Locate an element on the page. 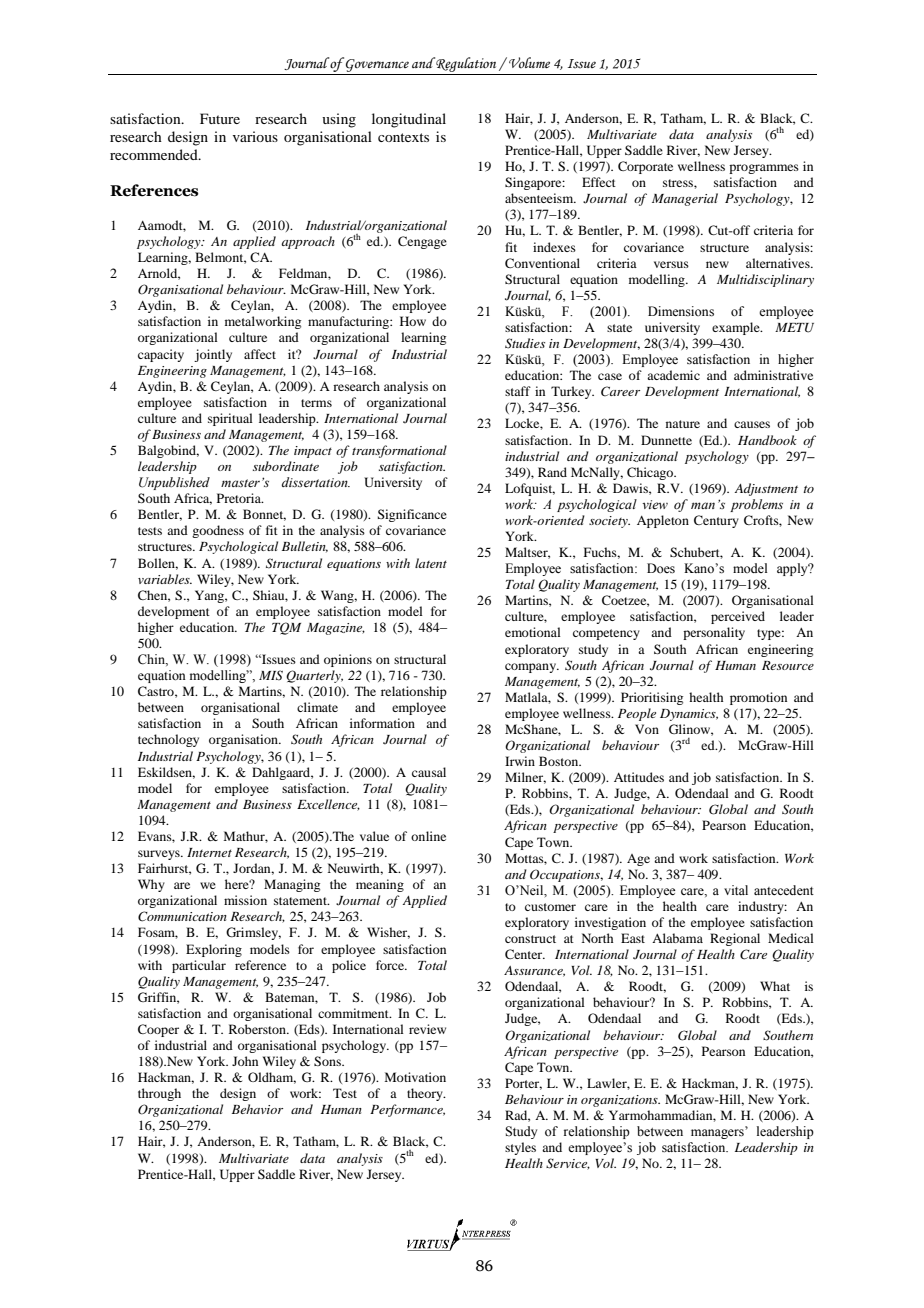 The height and width of the document is (1308, 924). Behavior is located at coordinates (257, 1109).
